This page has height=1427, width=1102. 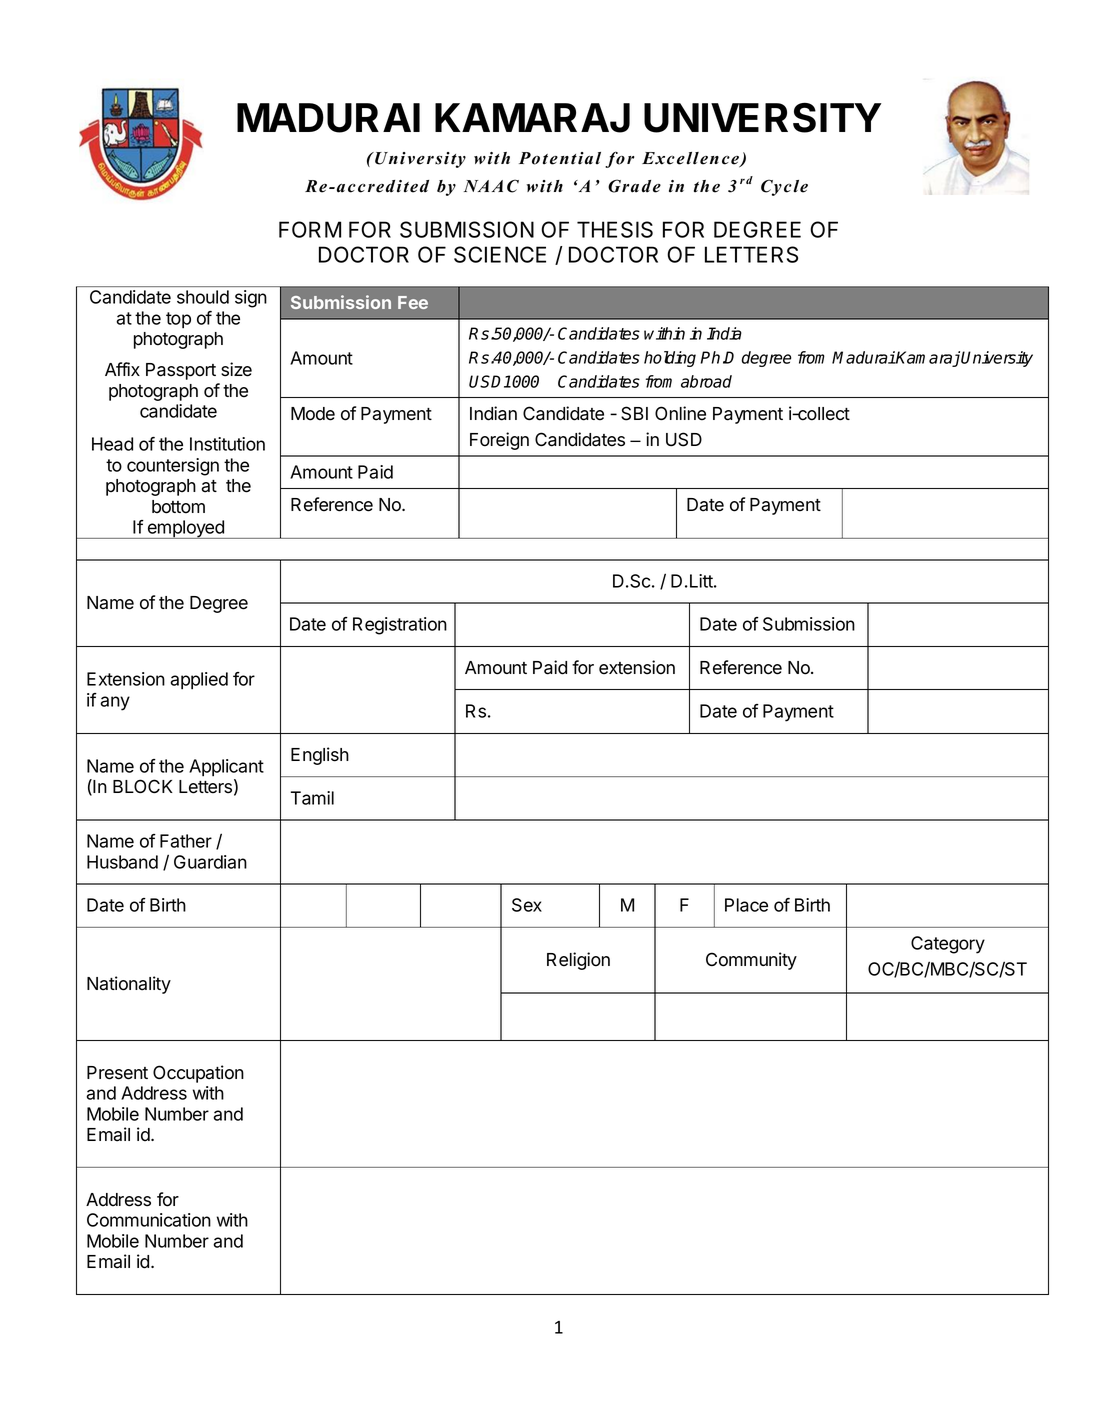 I want to click on Online, so click(x=680, y=413).
